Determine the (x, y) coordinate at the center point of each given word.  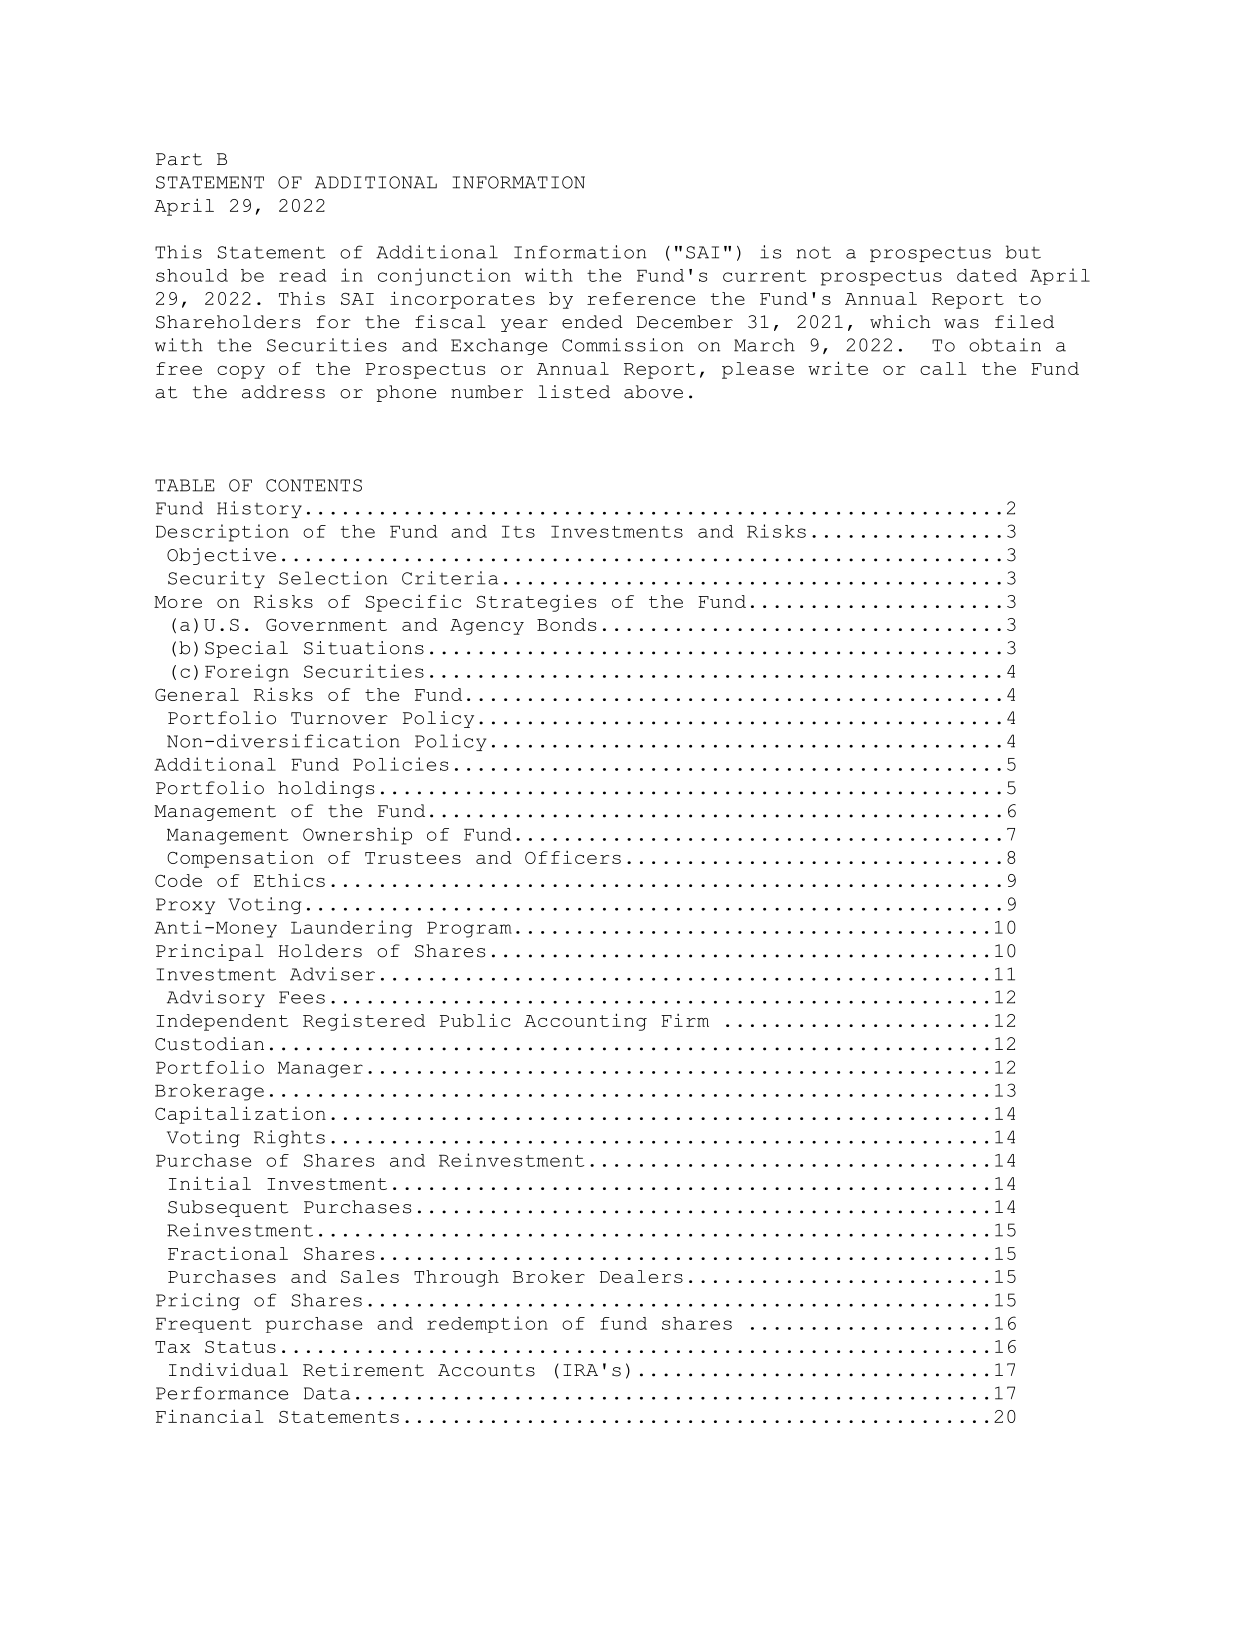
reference (641, 298)
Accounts (486, 1370)
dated (987, 275)
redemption (487, 1324)
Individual (228, 1370)
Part (179, 159)
